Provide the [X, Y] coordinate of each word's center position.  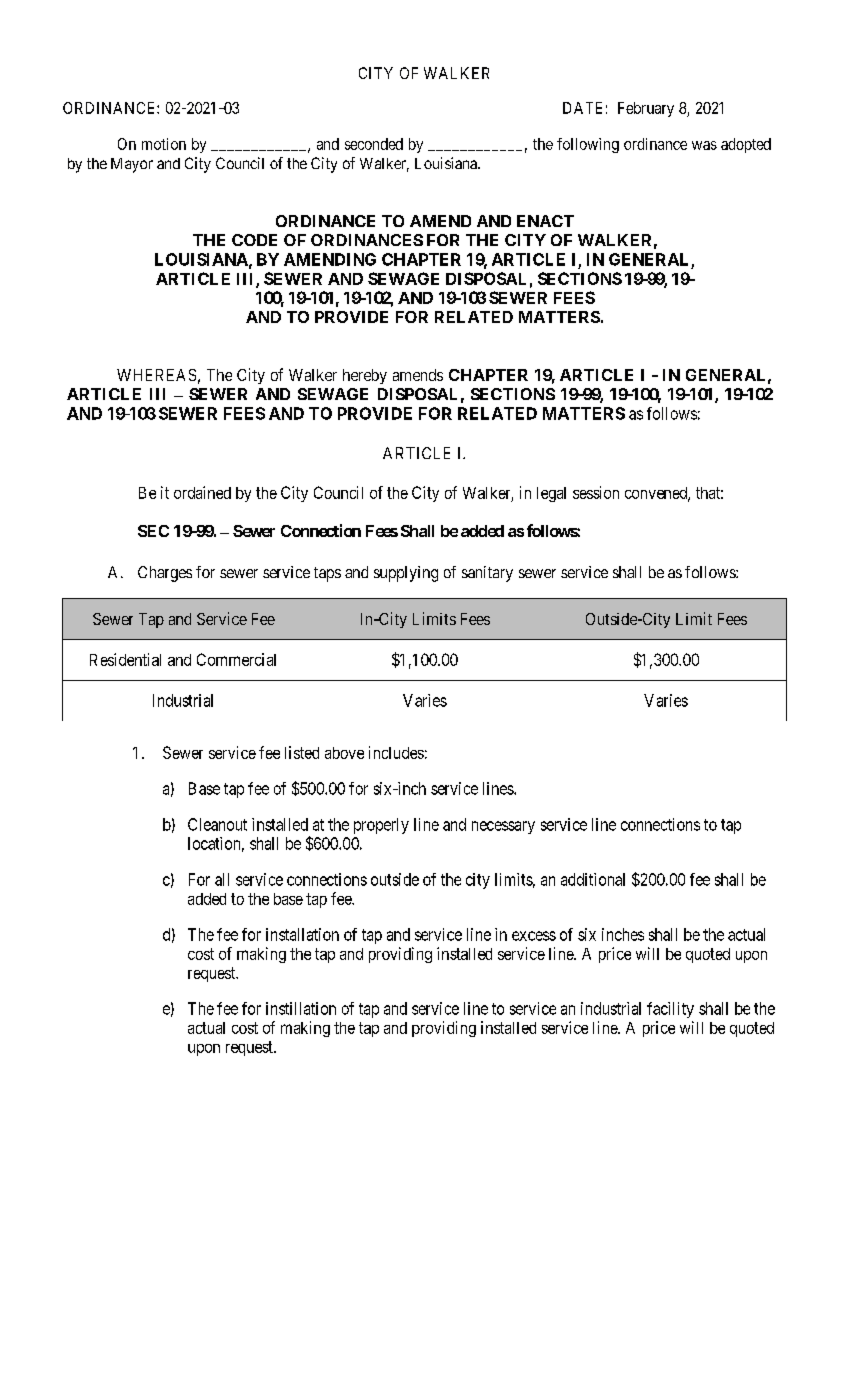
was [704, 145]
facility [670, 1010]
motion [164, 144]
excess [534, 936]
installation [302, 934]
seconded [374, 144]
